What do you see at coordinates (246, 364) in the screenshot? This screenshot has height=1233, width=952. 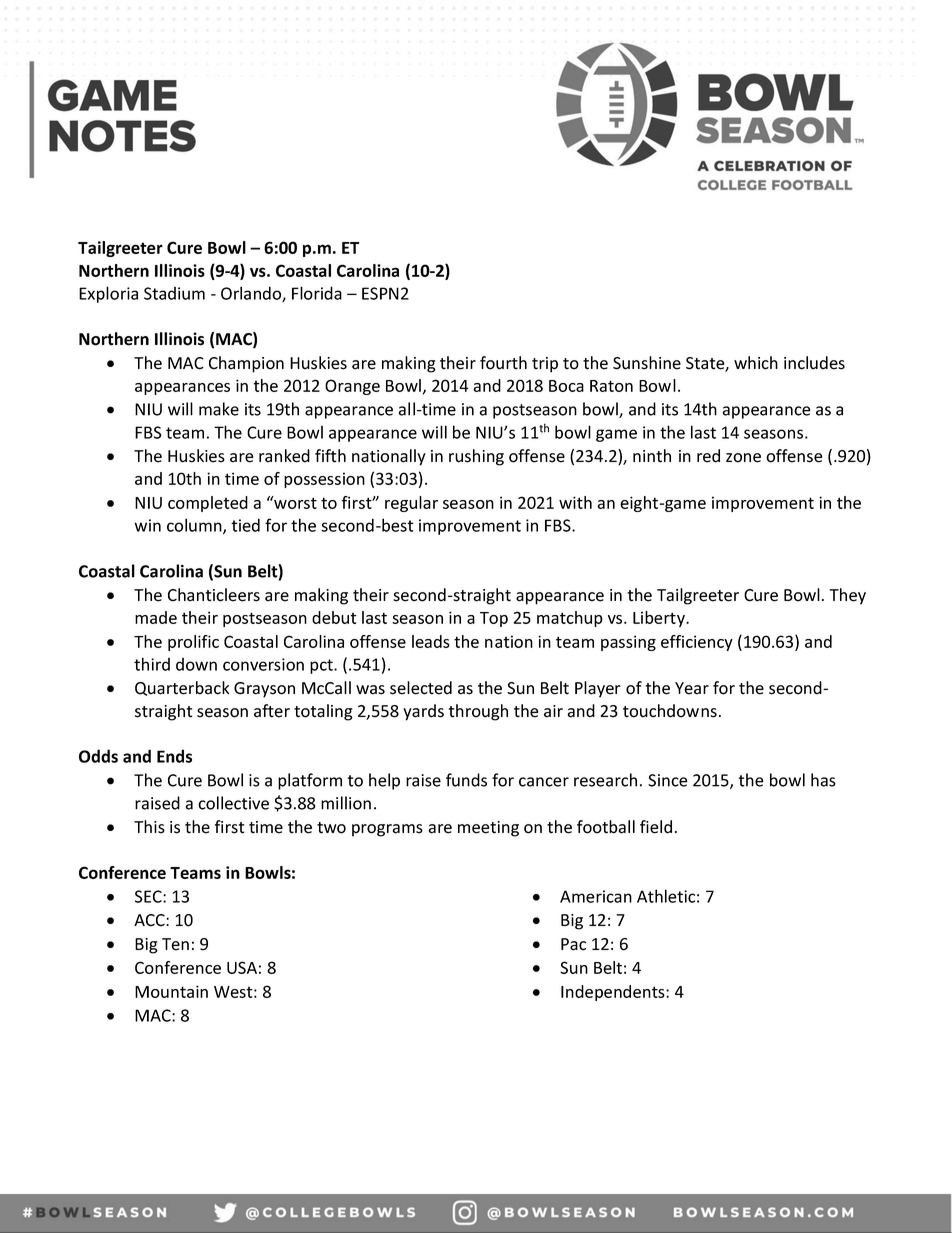 I see `Champion` at bounding box center [246, 364].
